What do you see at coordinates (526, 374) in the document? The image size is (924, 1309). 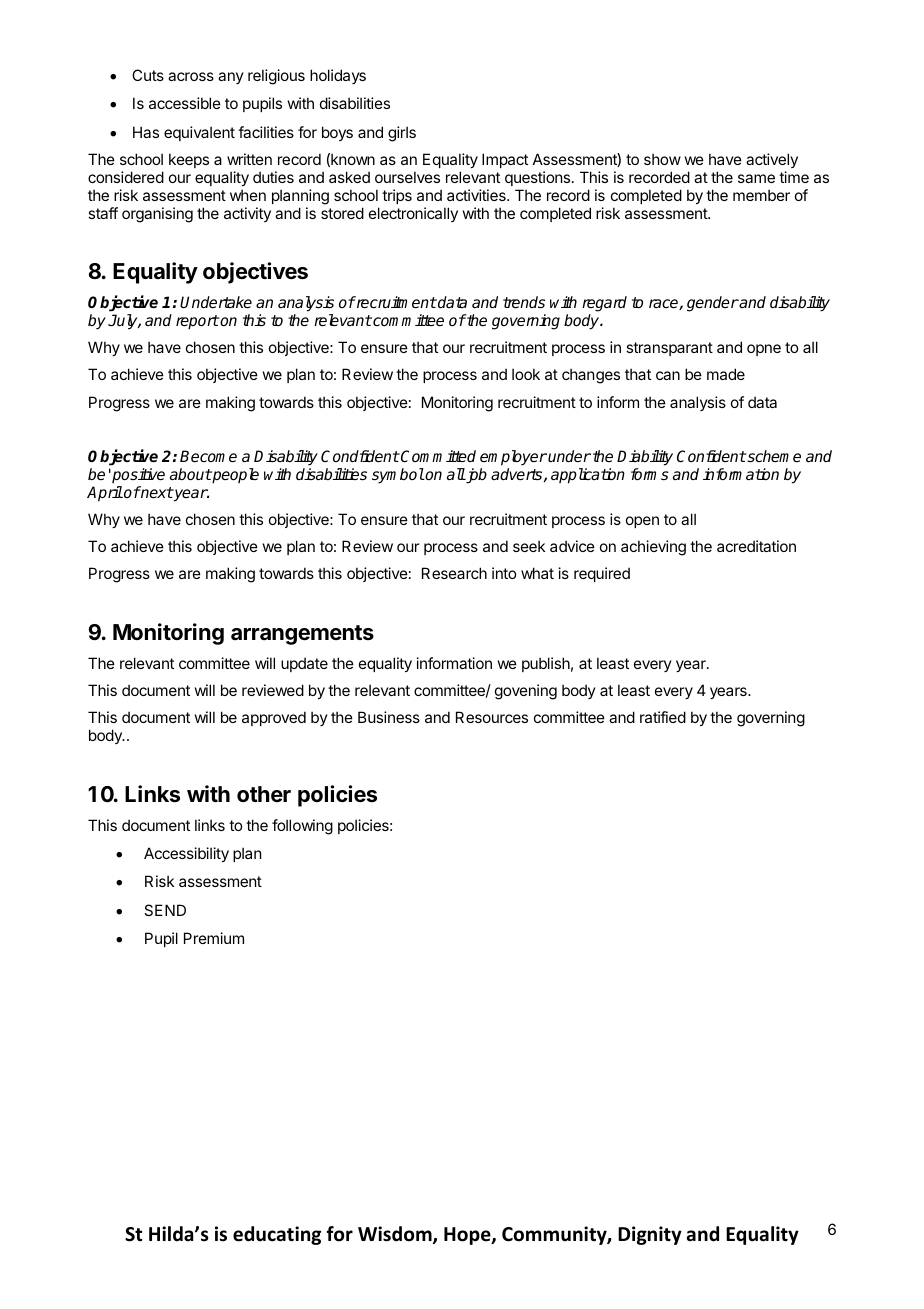 I see `look` at bounding box center [526, 374].
